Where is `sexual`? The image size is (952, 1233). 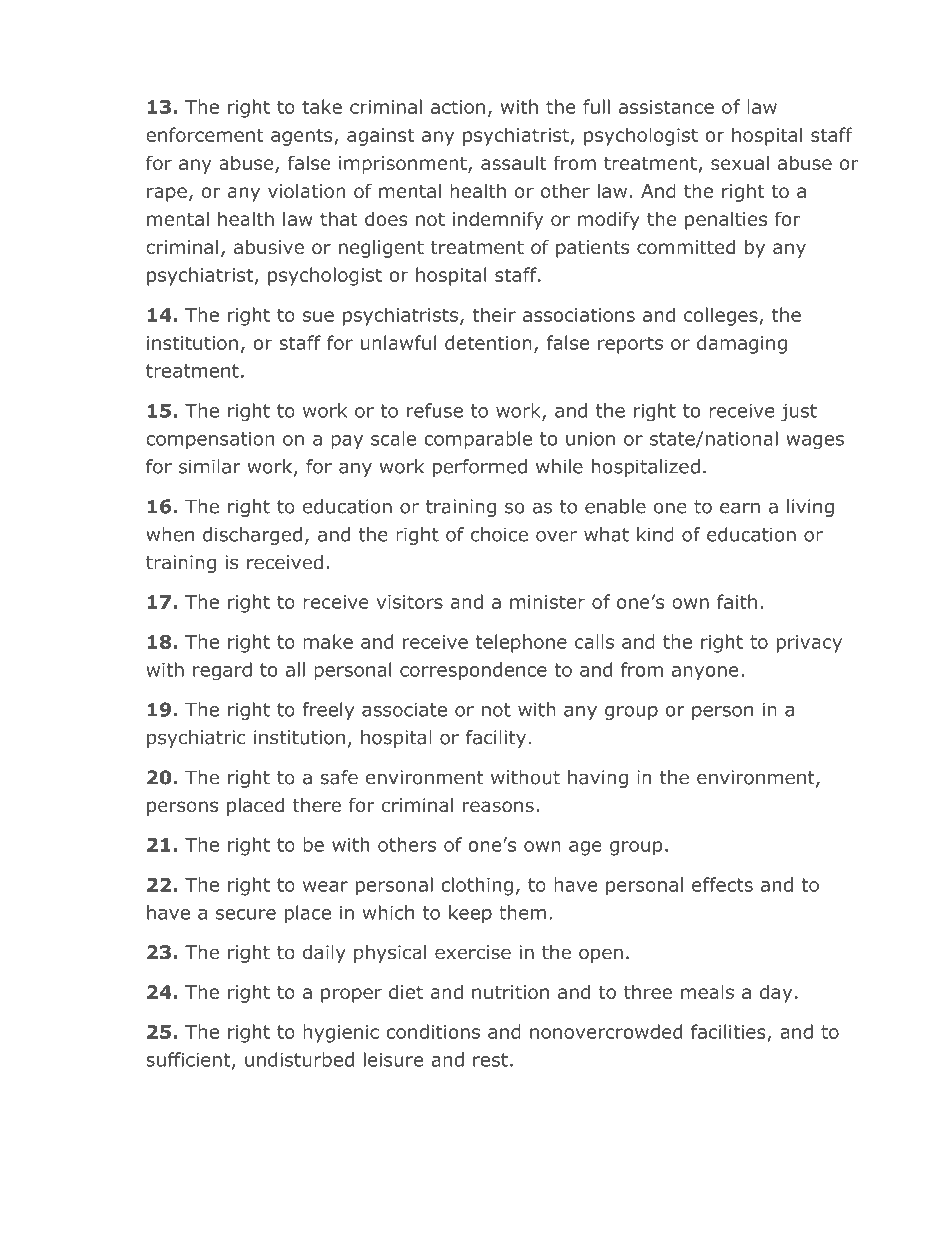
sexual is located at coordinates (740, 162).
